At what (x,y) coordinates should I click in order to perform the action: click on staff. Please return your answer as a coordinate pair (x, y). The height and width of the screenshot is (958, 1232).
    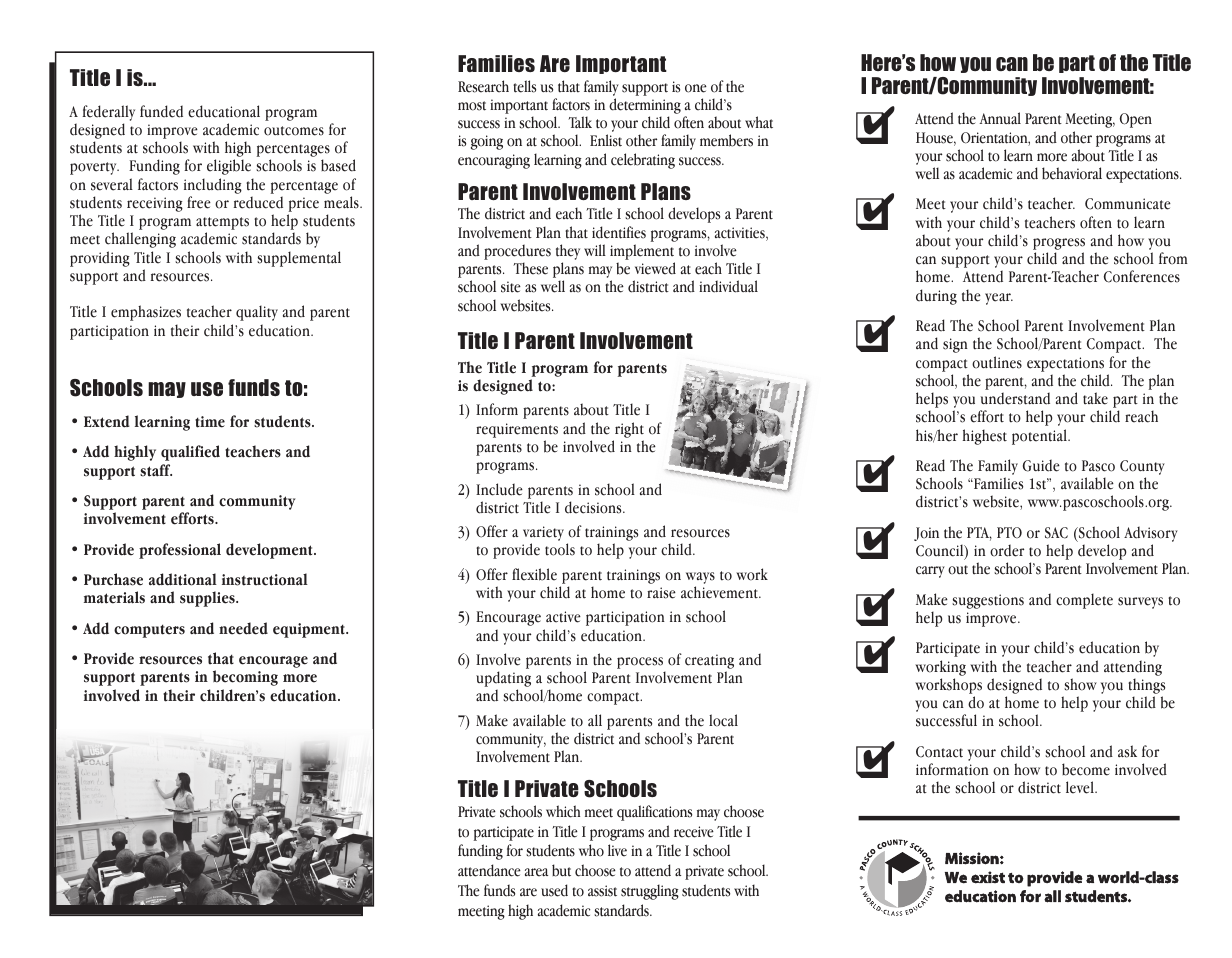
    Looking at the image, I should click on (156, 470).
